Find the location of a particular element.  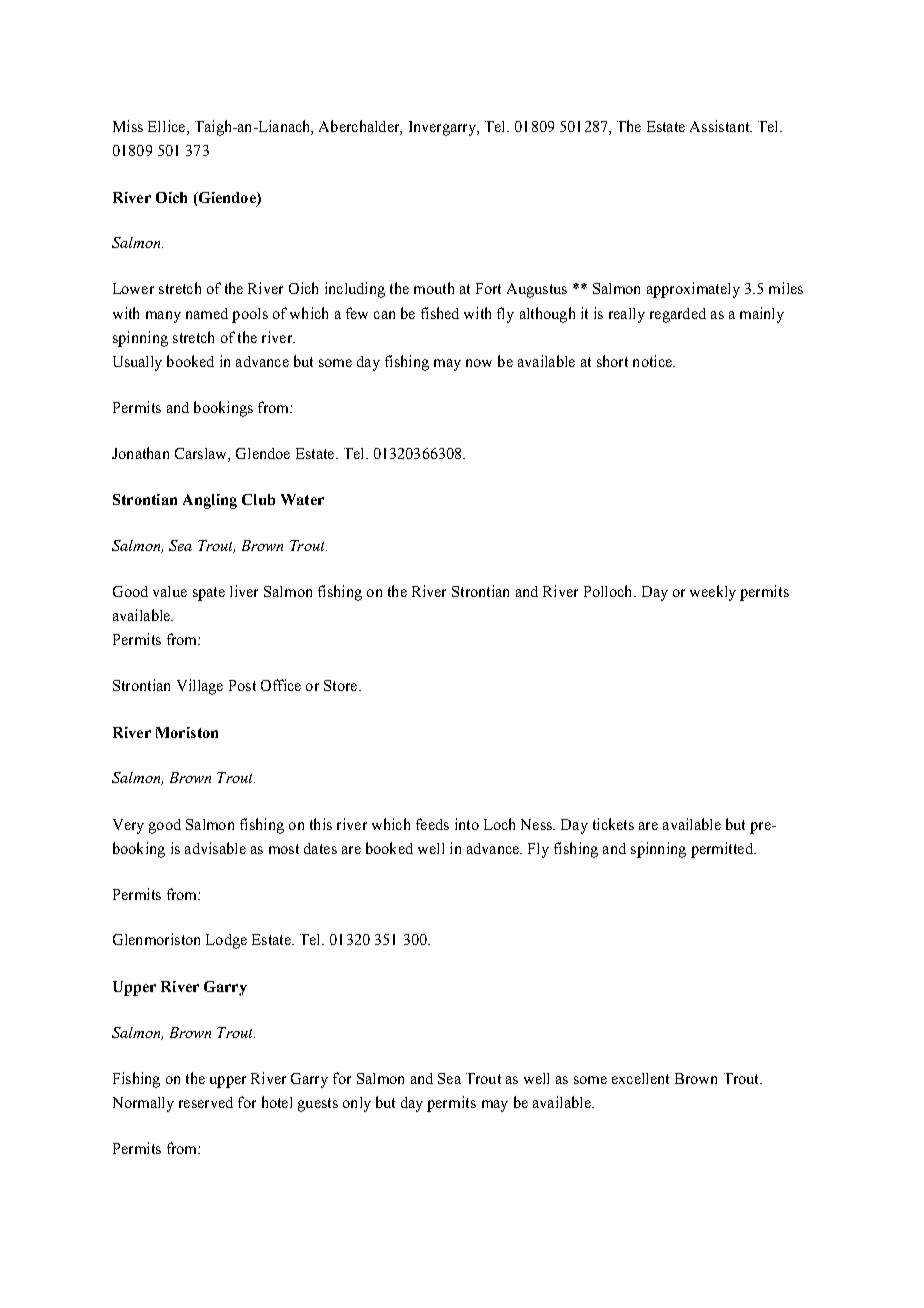

reserved is located at coordinates (206, 1102).
